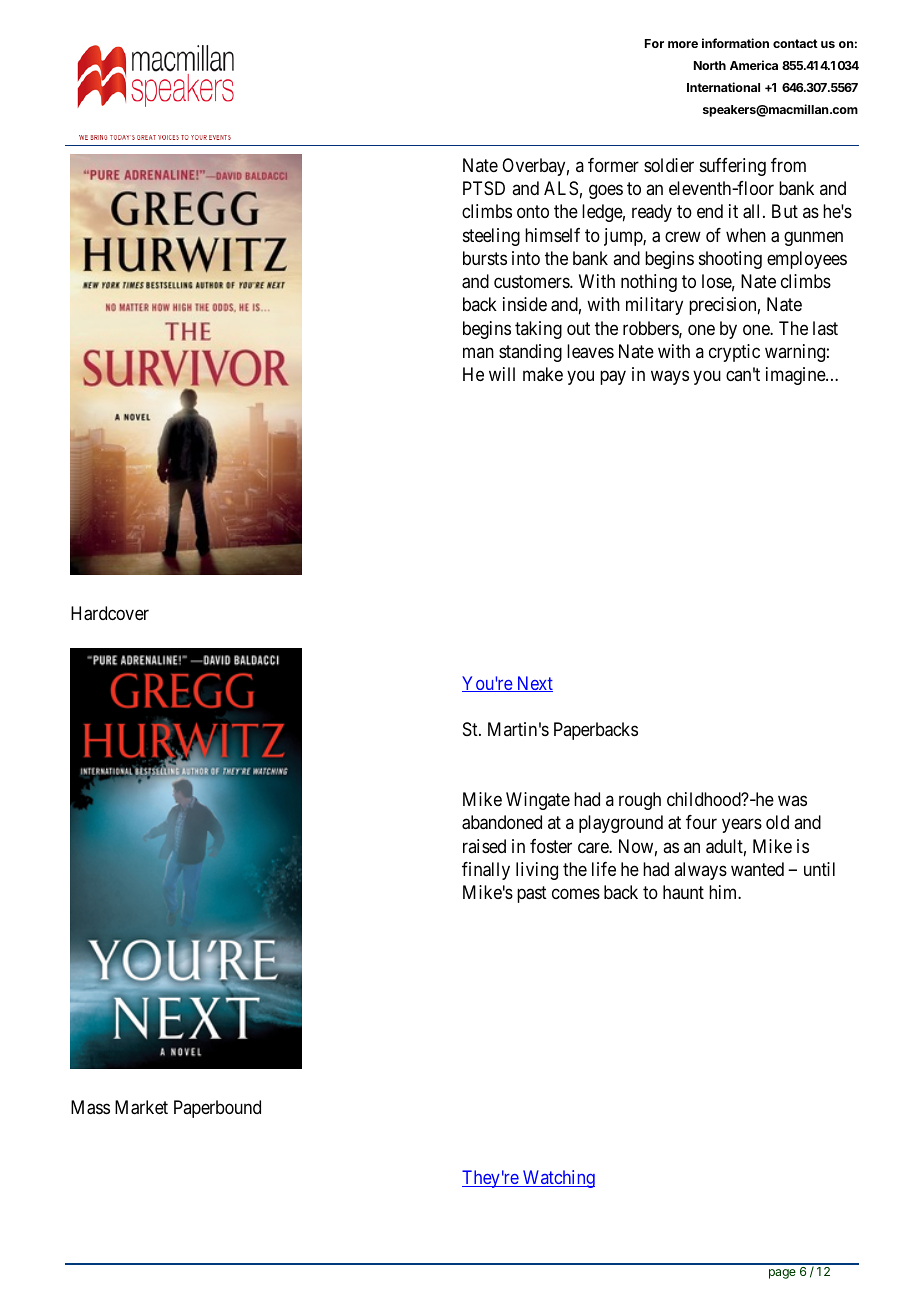  Describe the element at coordinates (533, 684) in the image. I see `Next` at that location.
